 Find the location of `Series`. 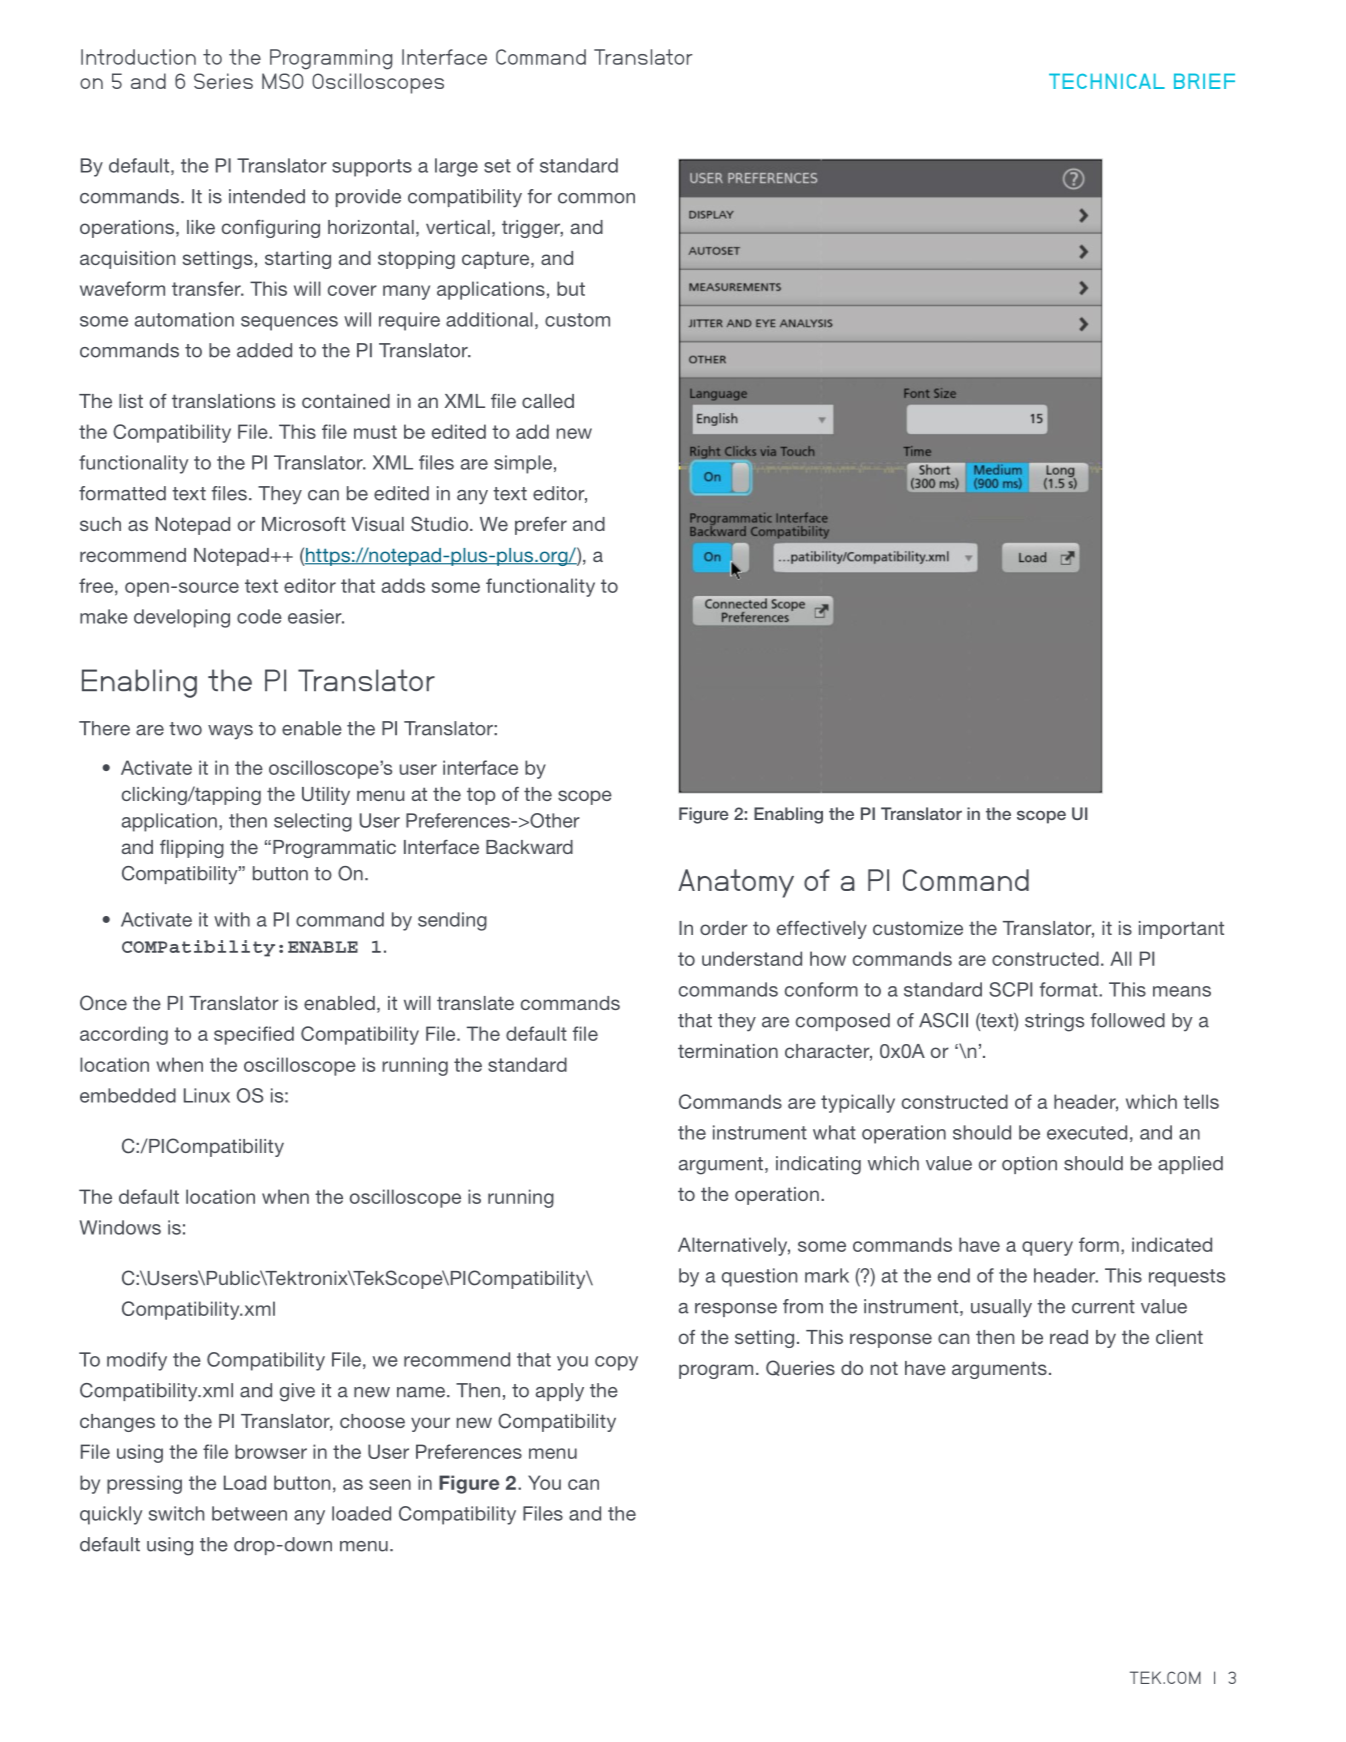

Series is located at coordinates (223, 81).
